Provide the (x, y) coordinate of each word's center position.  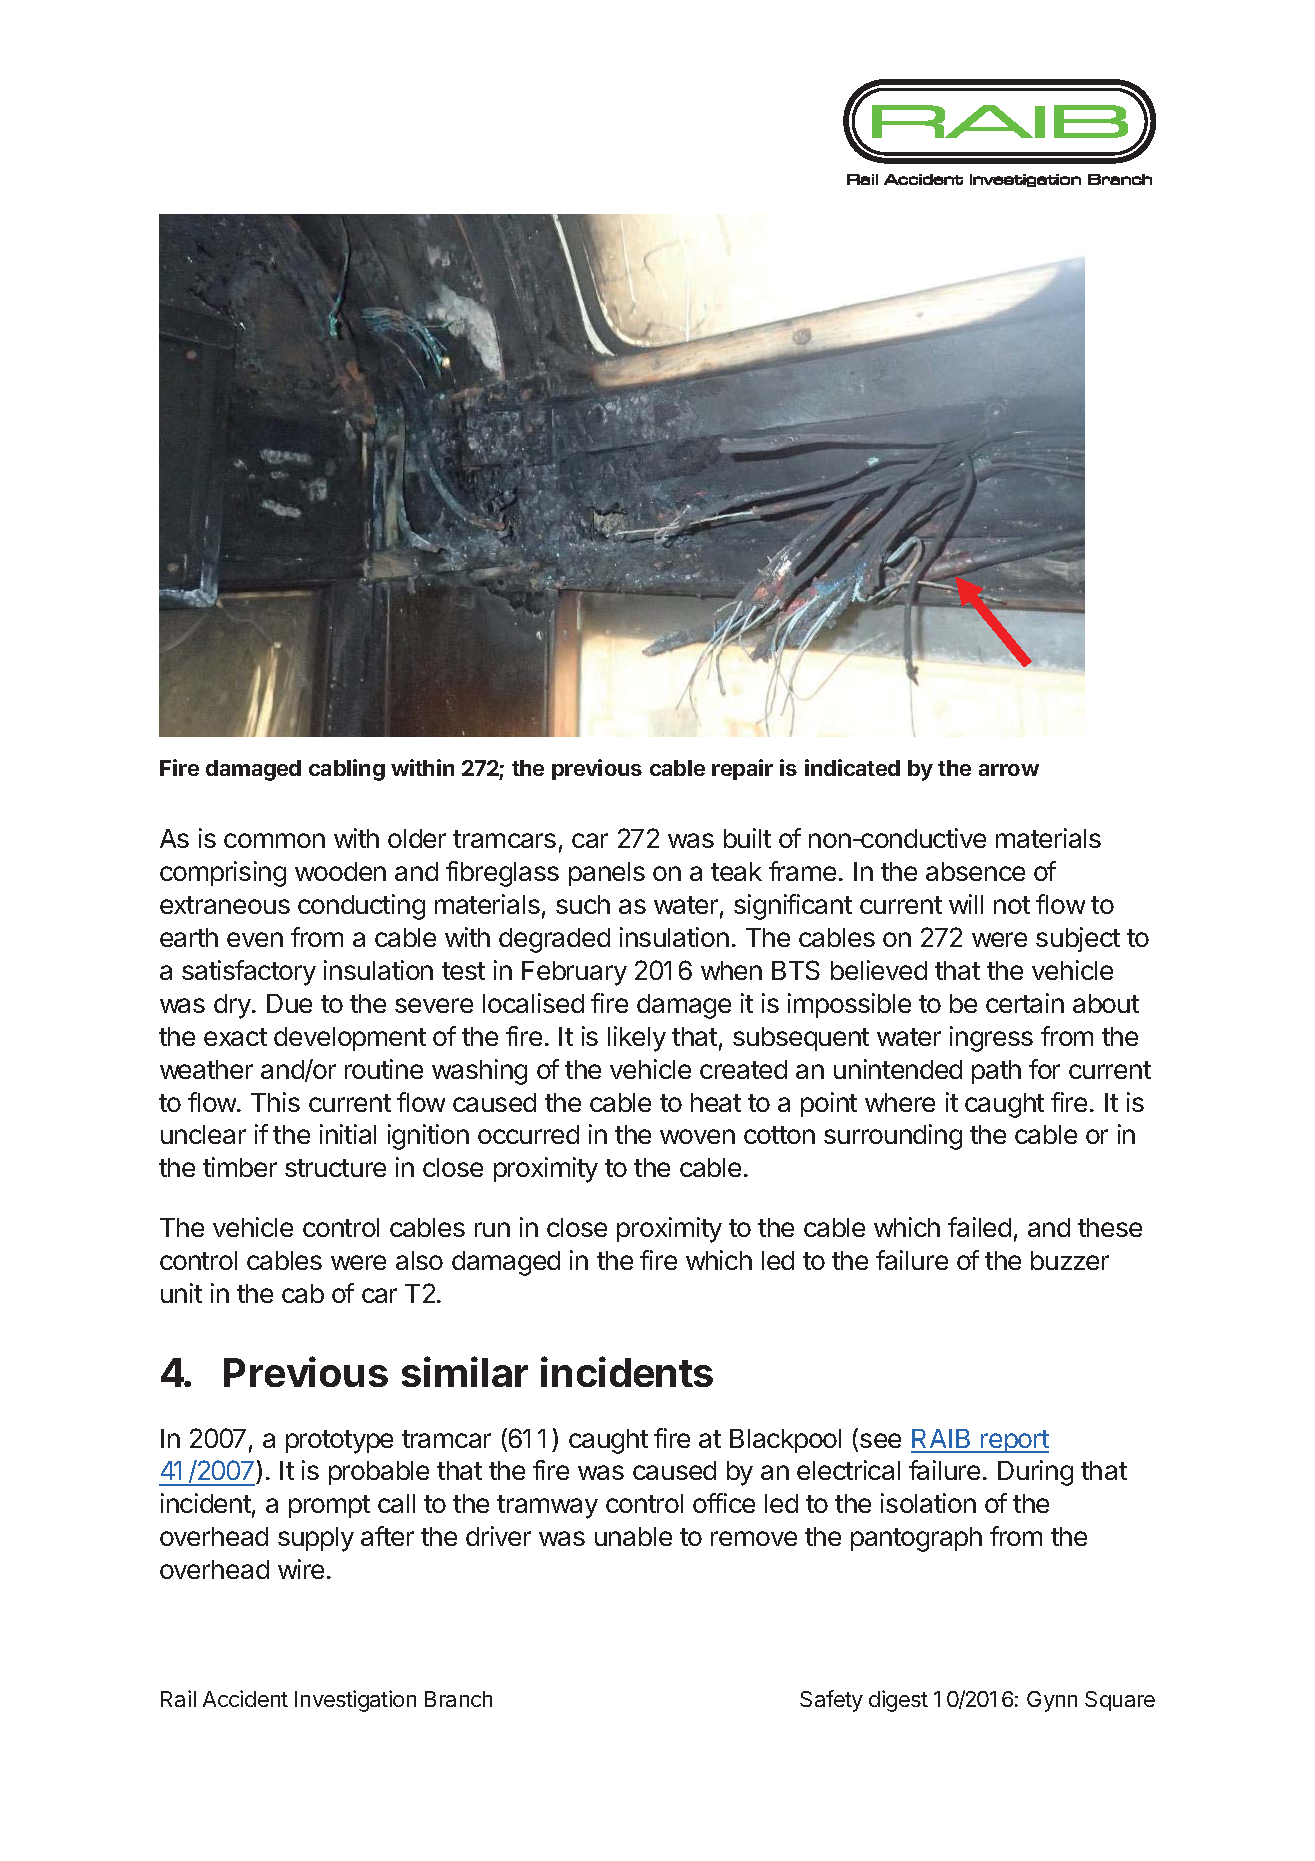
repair (742, 769)
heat (716, 1102)
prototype (339, 1442)
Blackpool (785, 1441)
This (275, 1102)
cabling (347, 770)
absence (975, 871)
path (996, 1072)
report (1014, 1441)
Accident (245, 1698)
